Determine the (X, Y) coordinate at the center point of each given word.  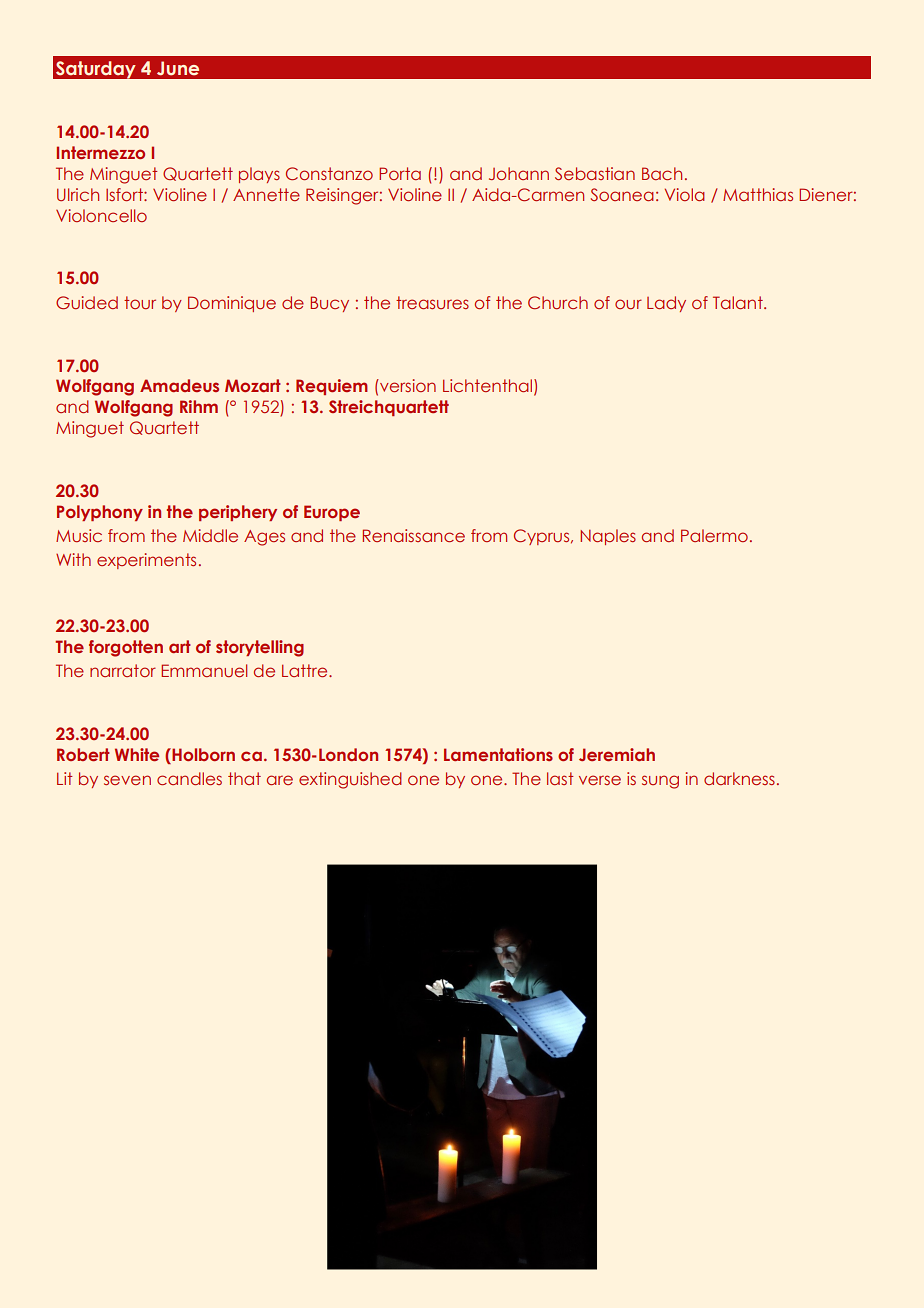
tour (140, 302)
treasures (432, 302)
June (178, 68)
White (137, 754)
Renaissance (414, 535)
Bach (662, 173)
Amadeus (179, 385)
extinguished (350, 780)
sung (660, 782)
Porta (400, 173)
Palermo (714, 535)
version (407, 385)
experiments (146, 561)
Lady (666, 304)
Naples (608, 537)
